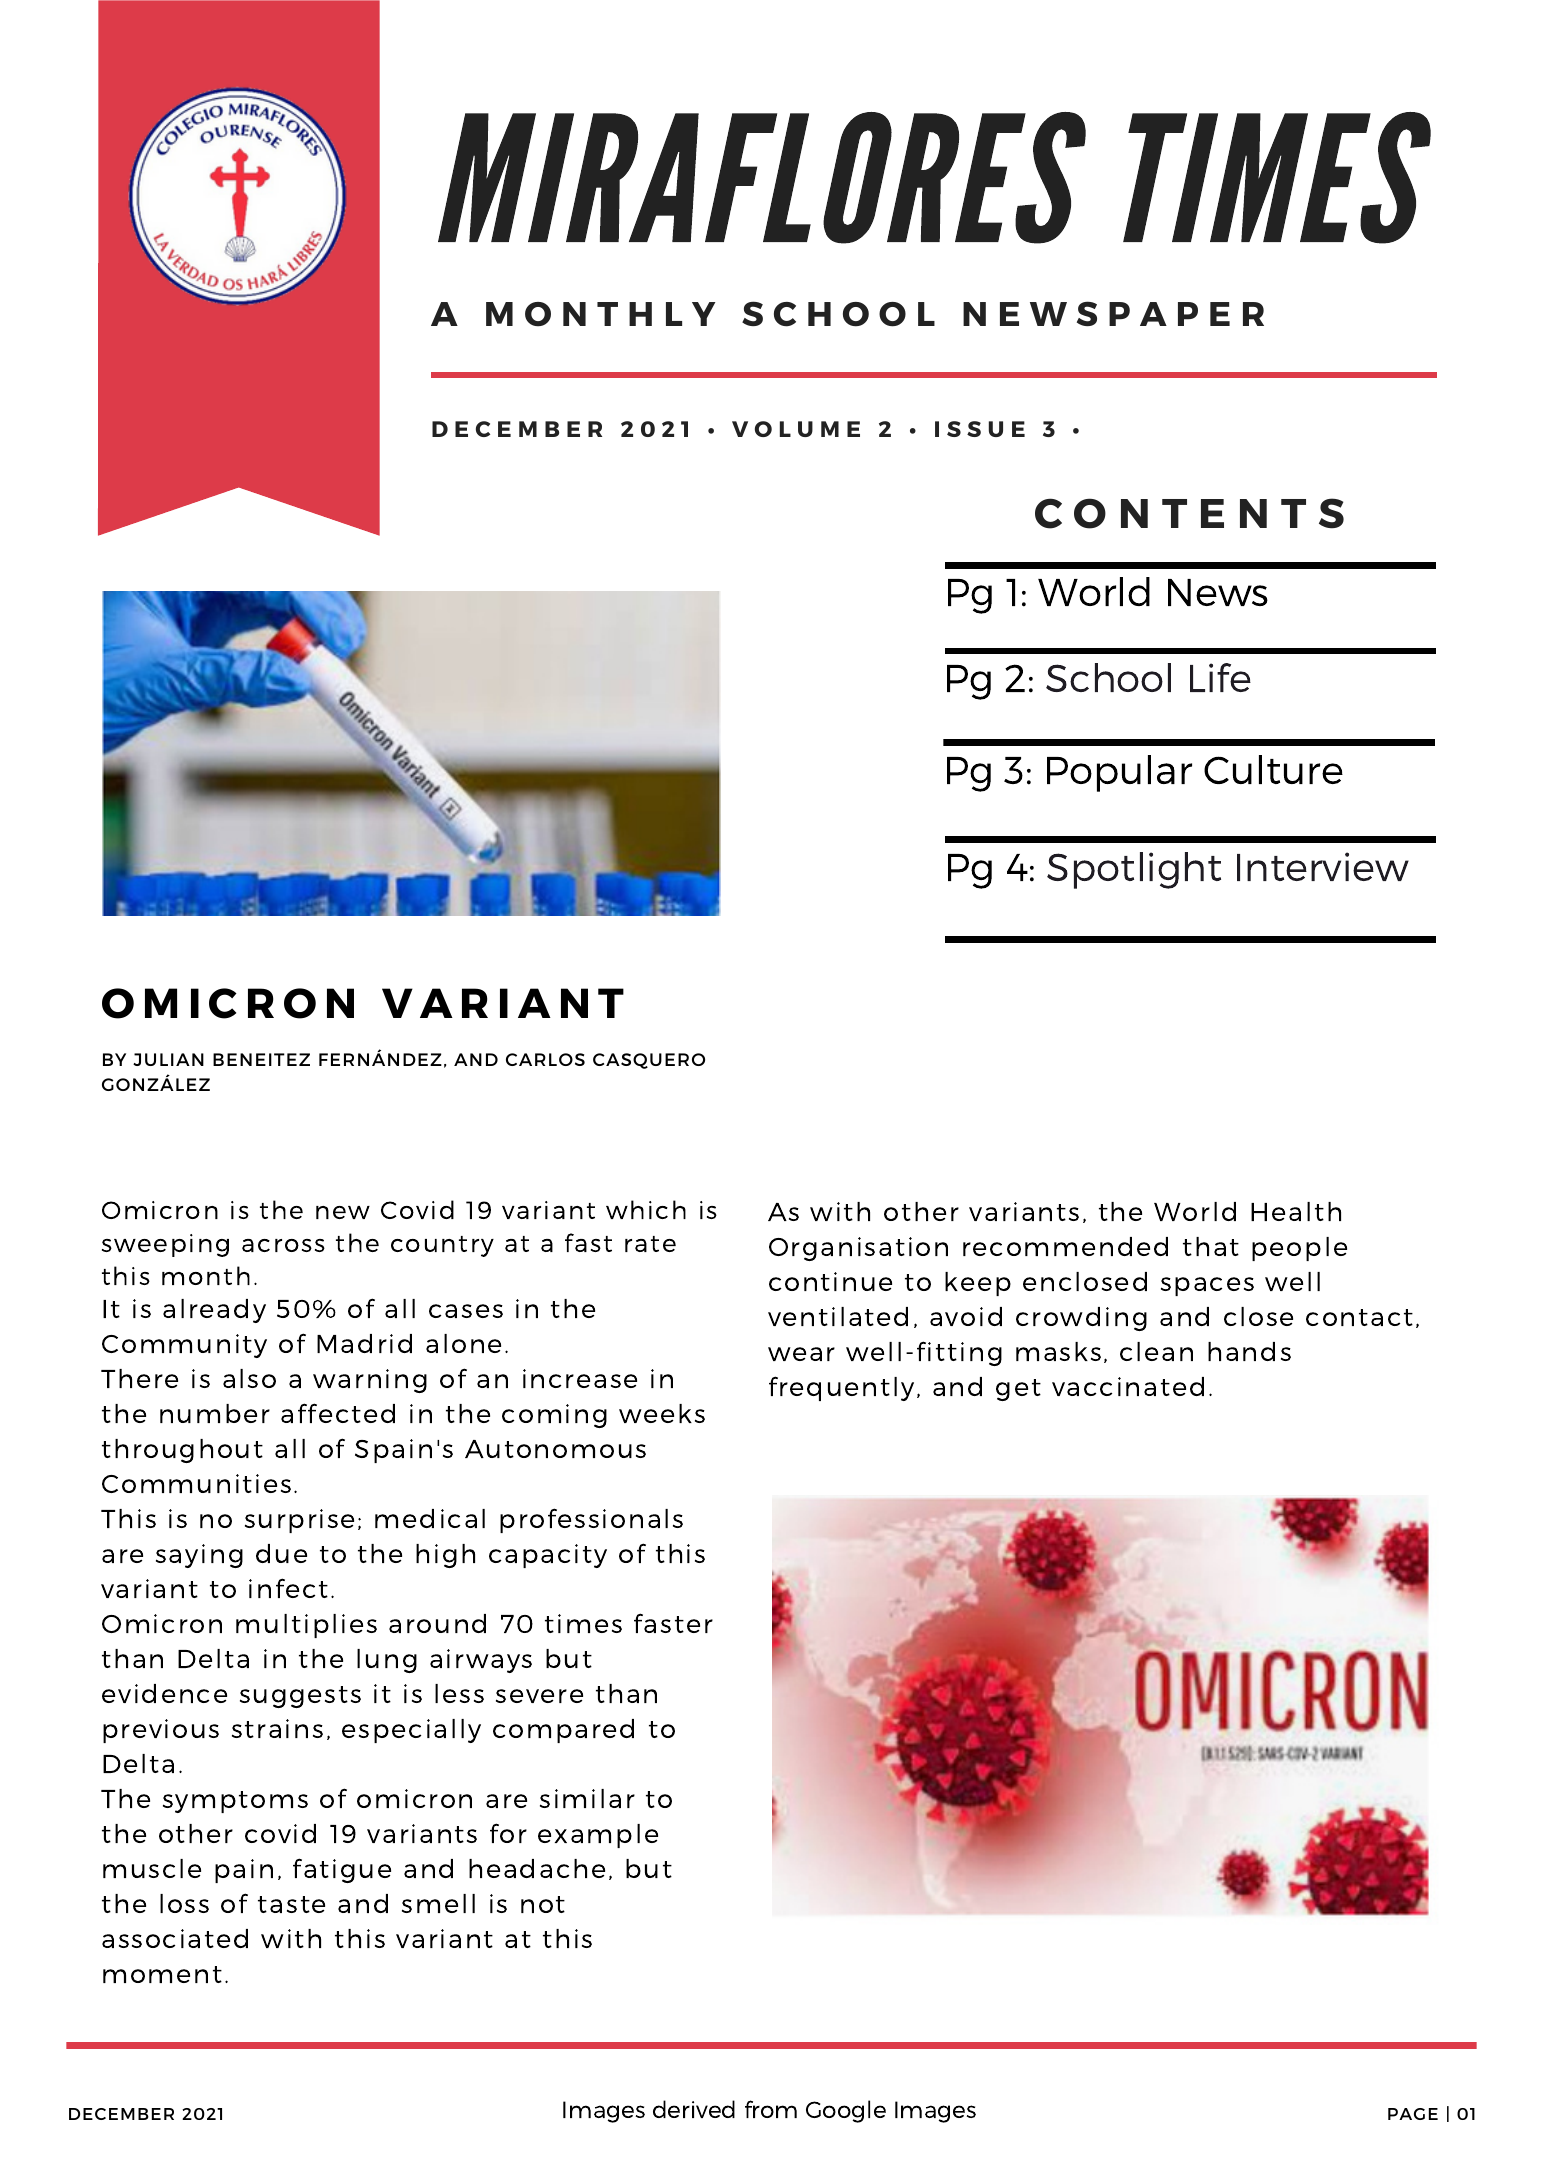  I want to click on JULIAN, so click(168, 1059).
